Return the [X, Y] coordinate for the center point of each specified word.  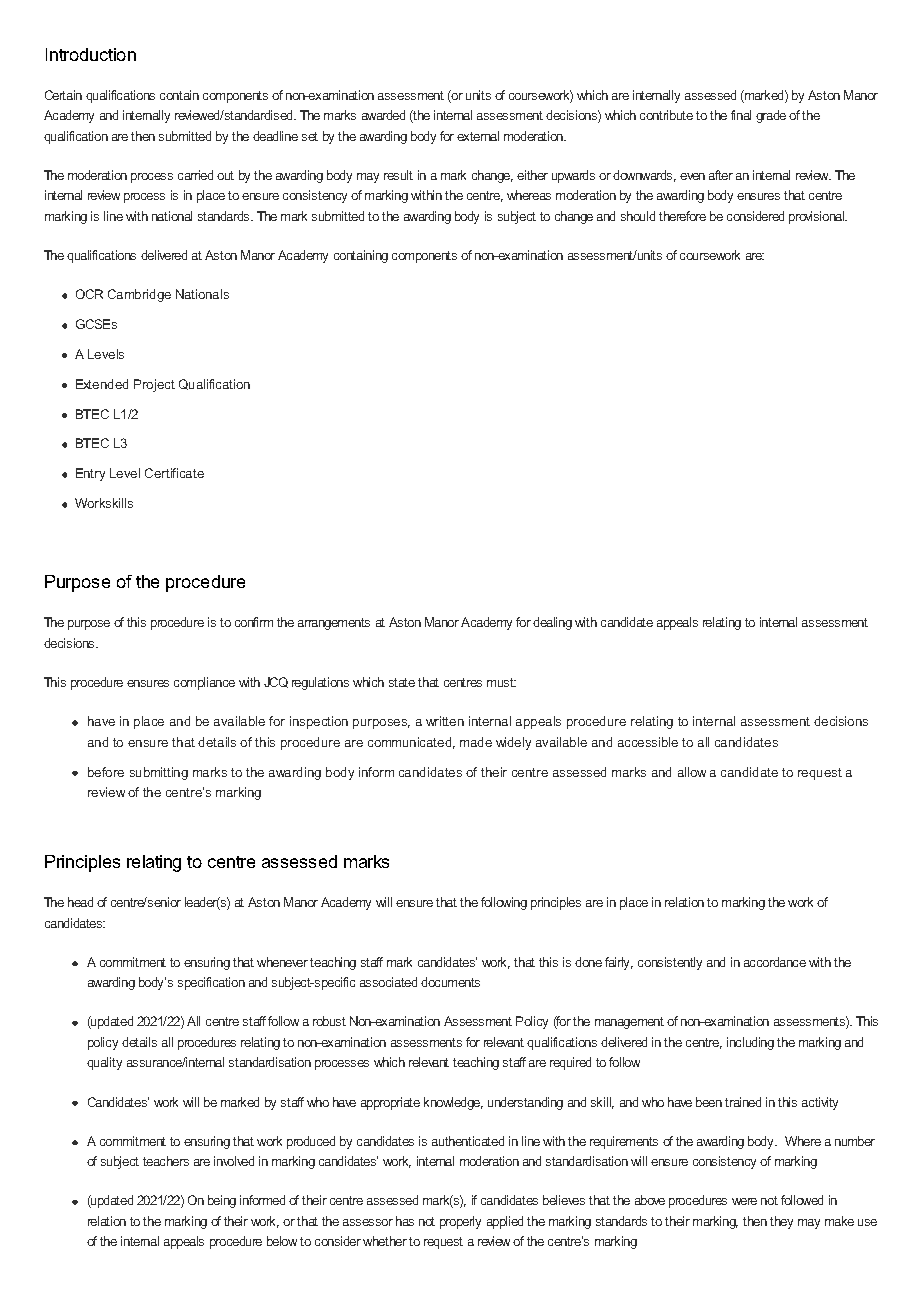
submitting [159, 773]
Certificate [174, 473]
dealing [552, 623]
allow [692, 772]
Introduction [91, 54]
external [478, 136]
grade [771, 116]
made [476, 742]
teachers [166, 1161]
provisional [818, 217]
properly [460, 1222]
